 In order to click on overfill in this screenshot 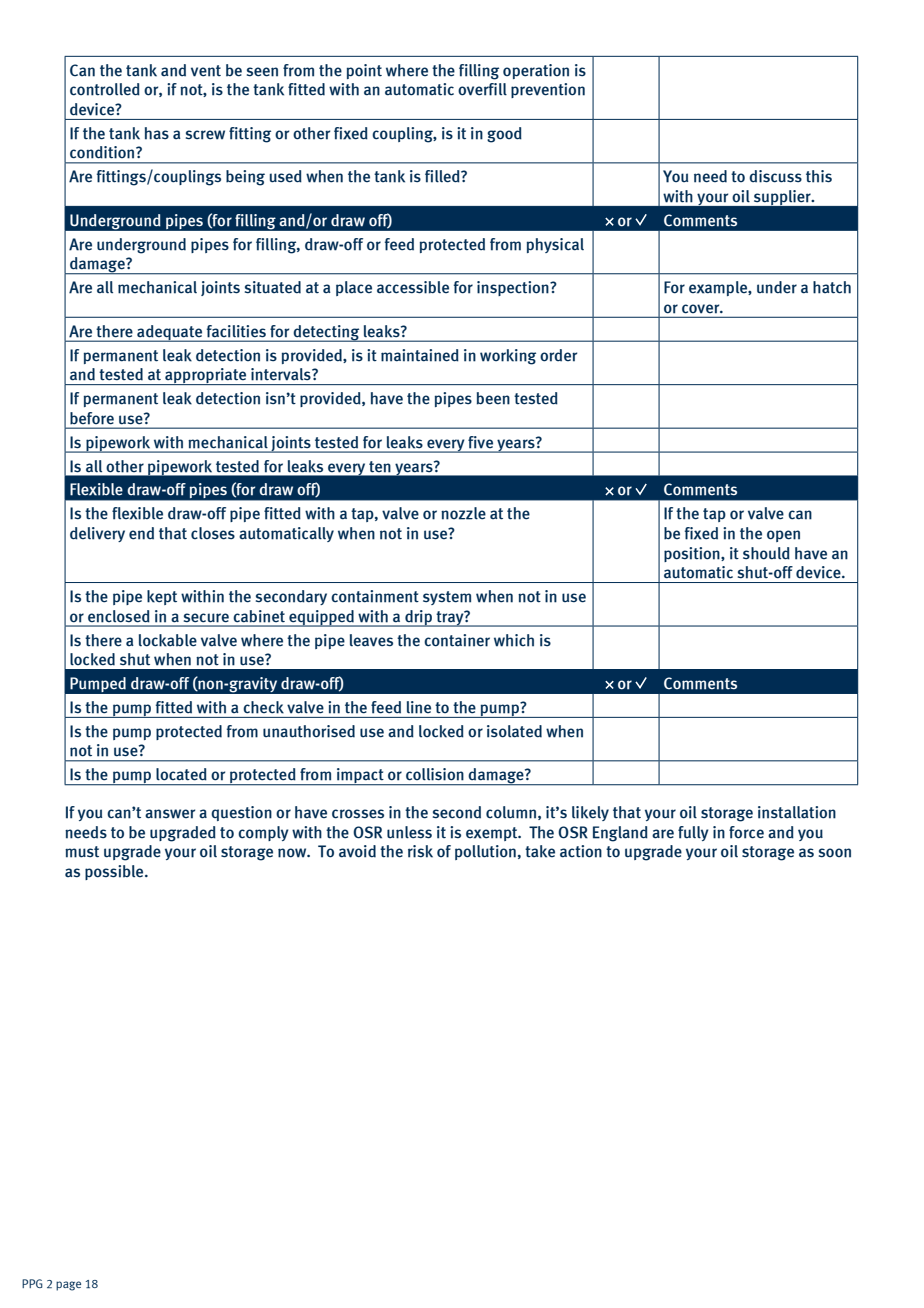, I will do `click(482, 89)`.
